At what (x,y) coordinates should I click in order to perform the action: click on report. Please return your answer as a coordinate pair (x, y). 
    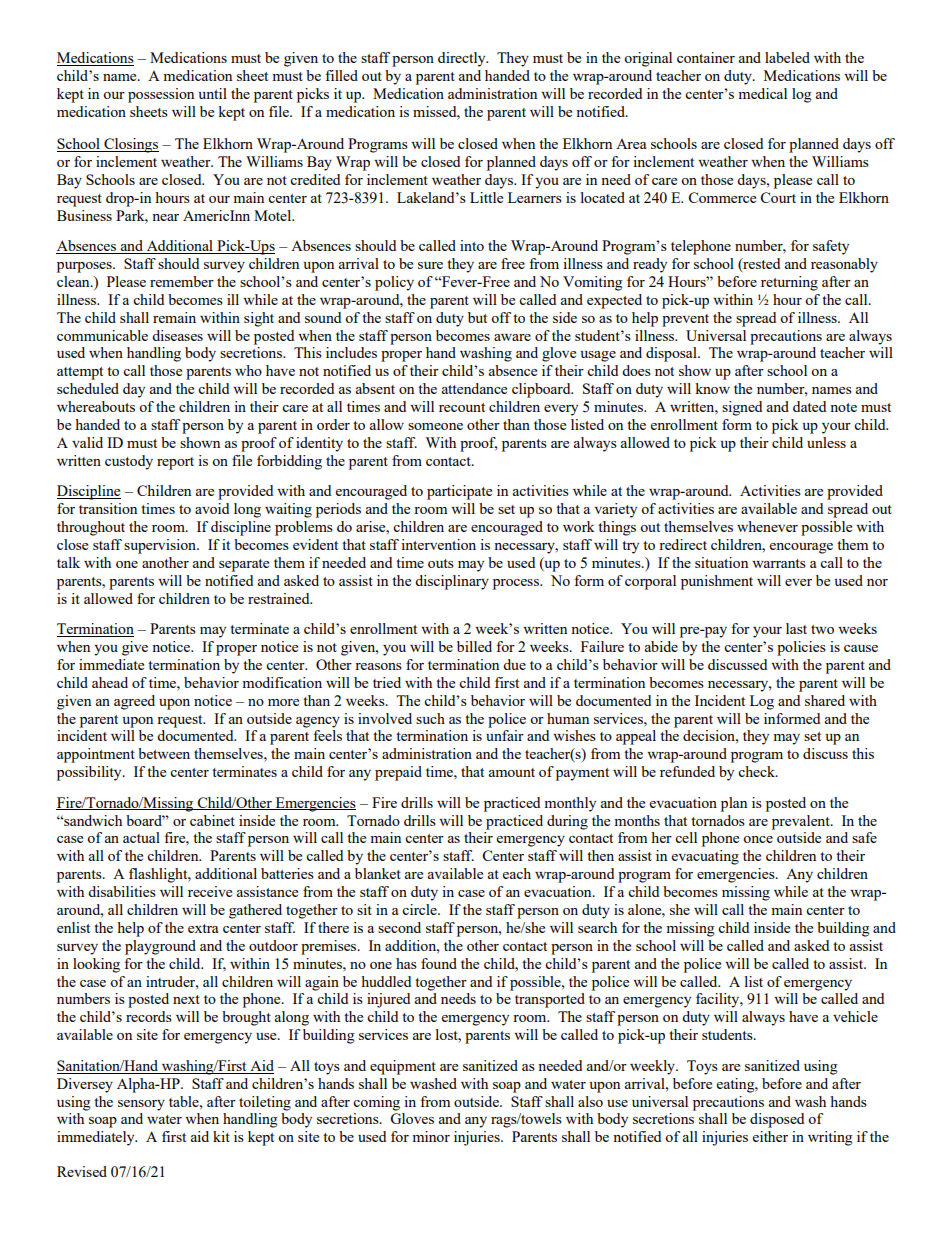
    Looking at the image, I should click on (175, 463).
